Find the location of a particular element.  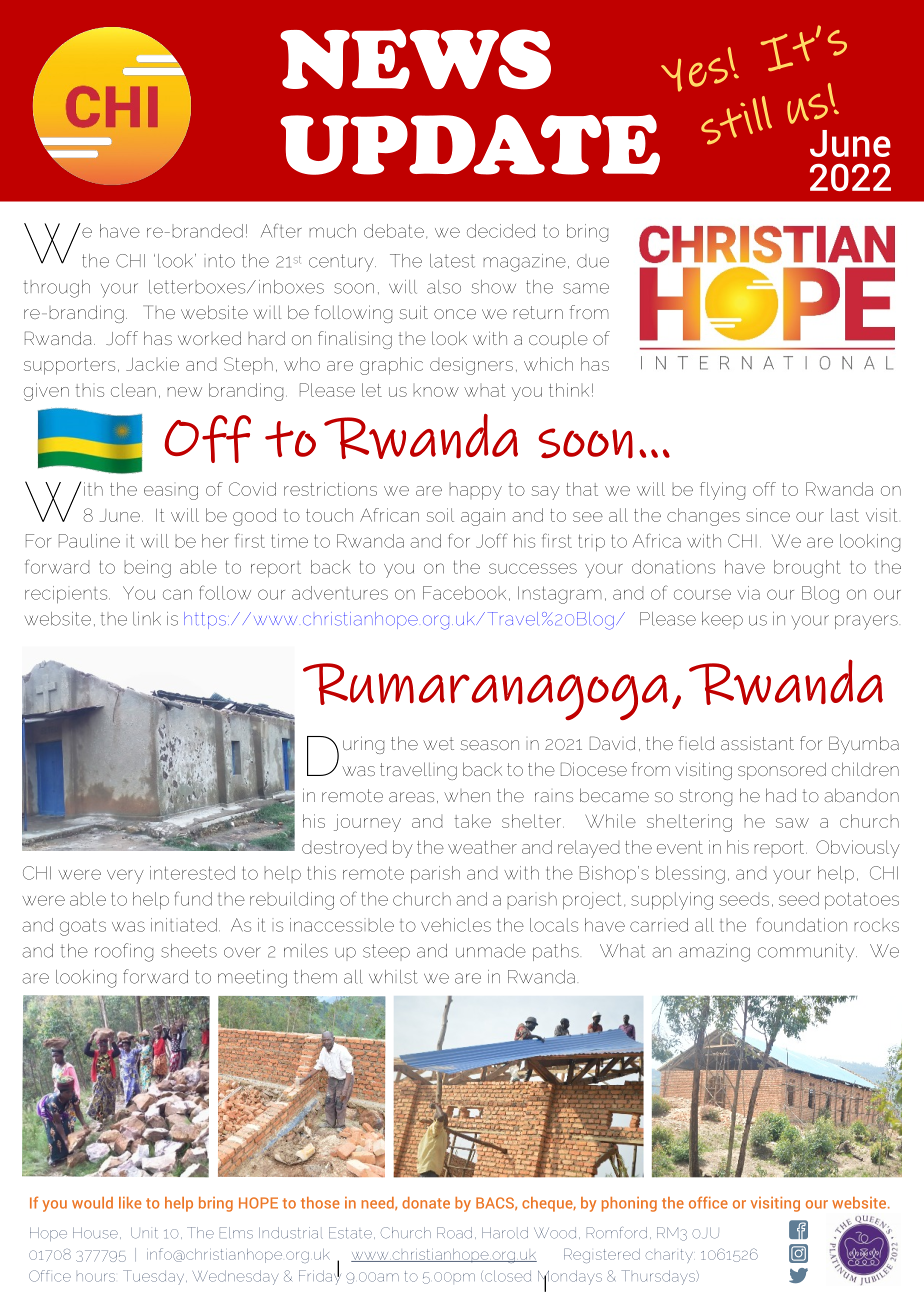

Tuesday is located at coordinates (155, 1277).
